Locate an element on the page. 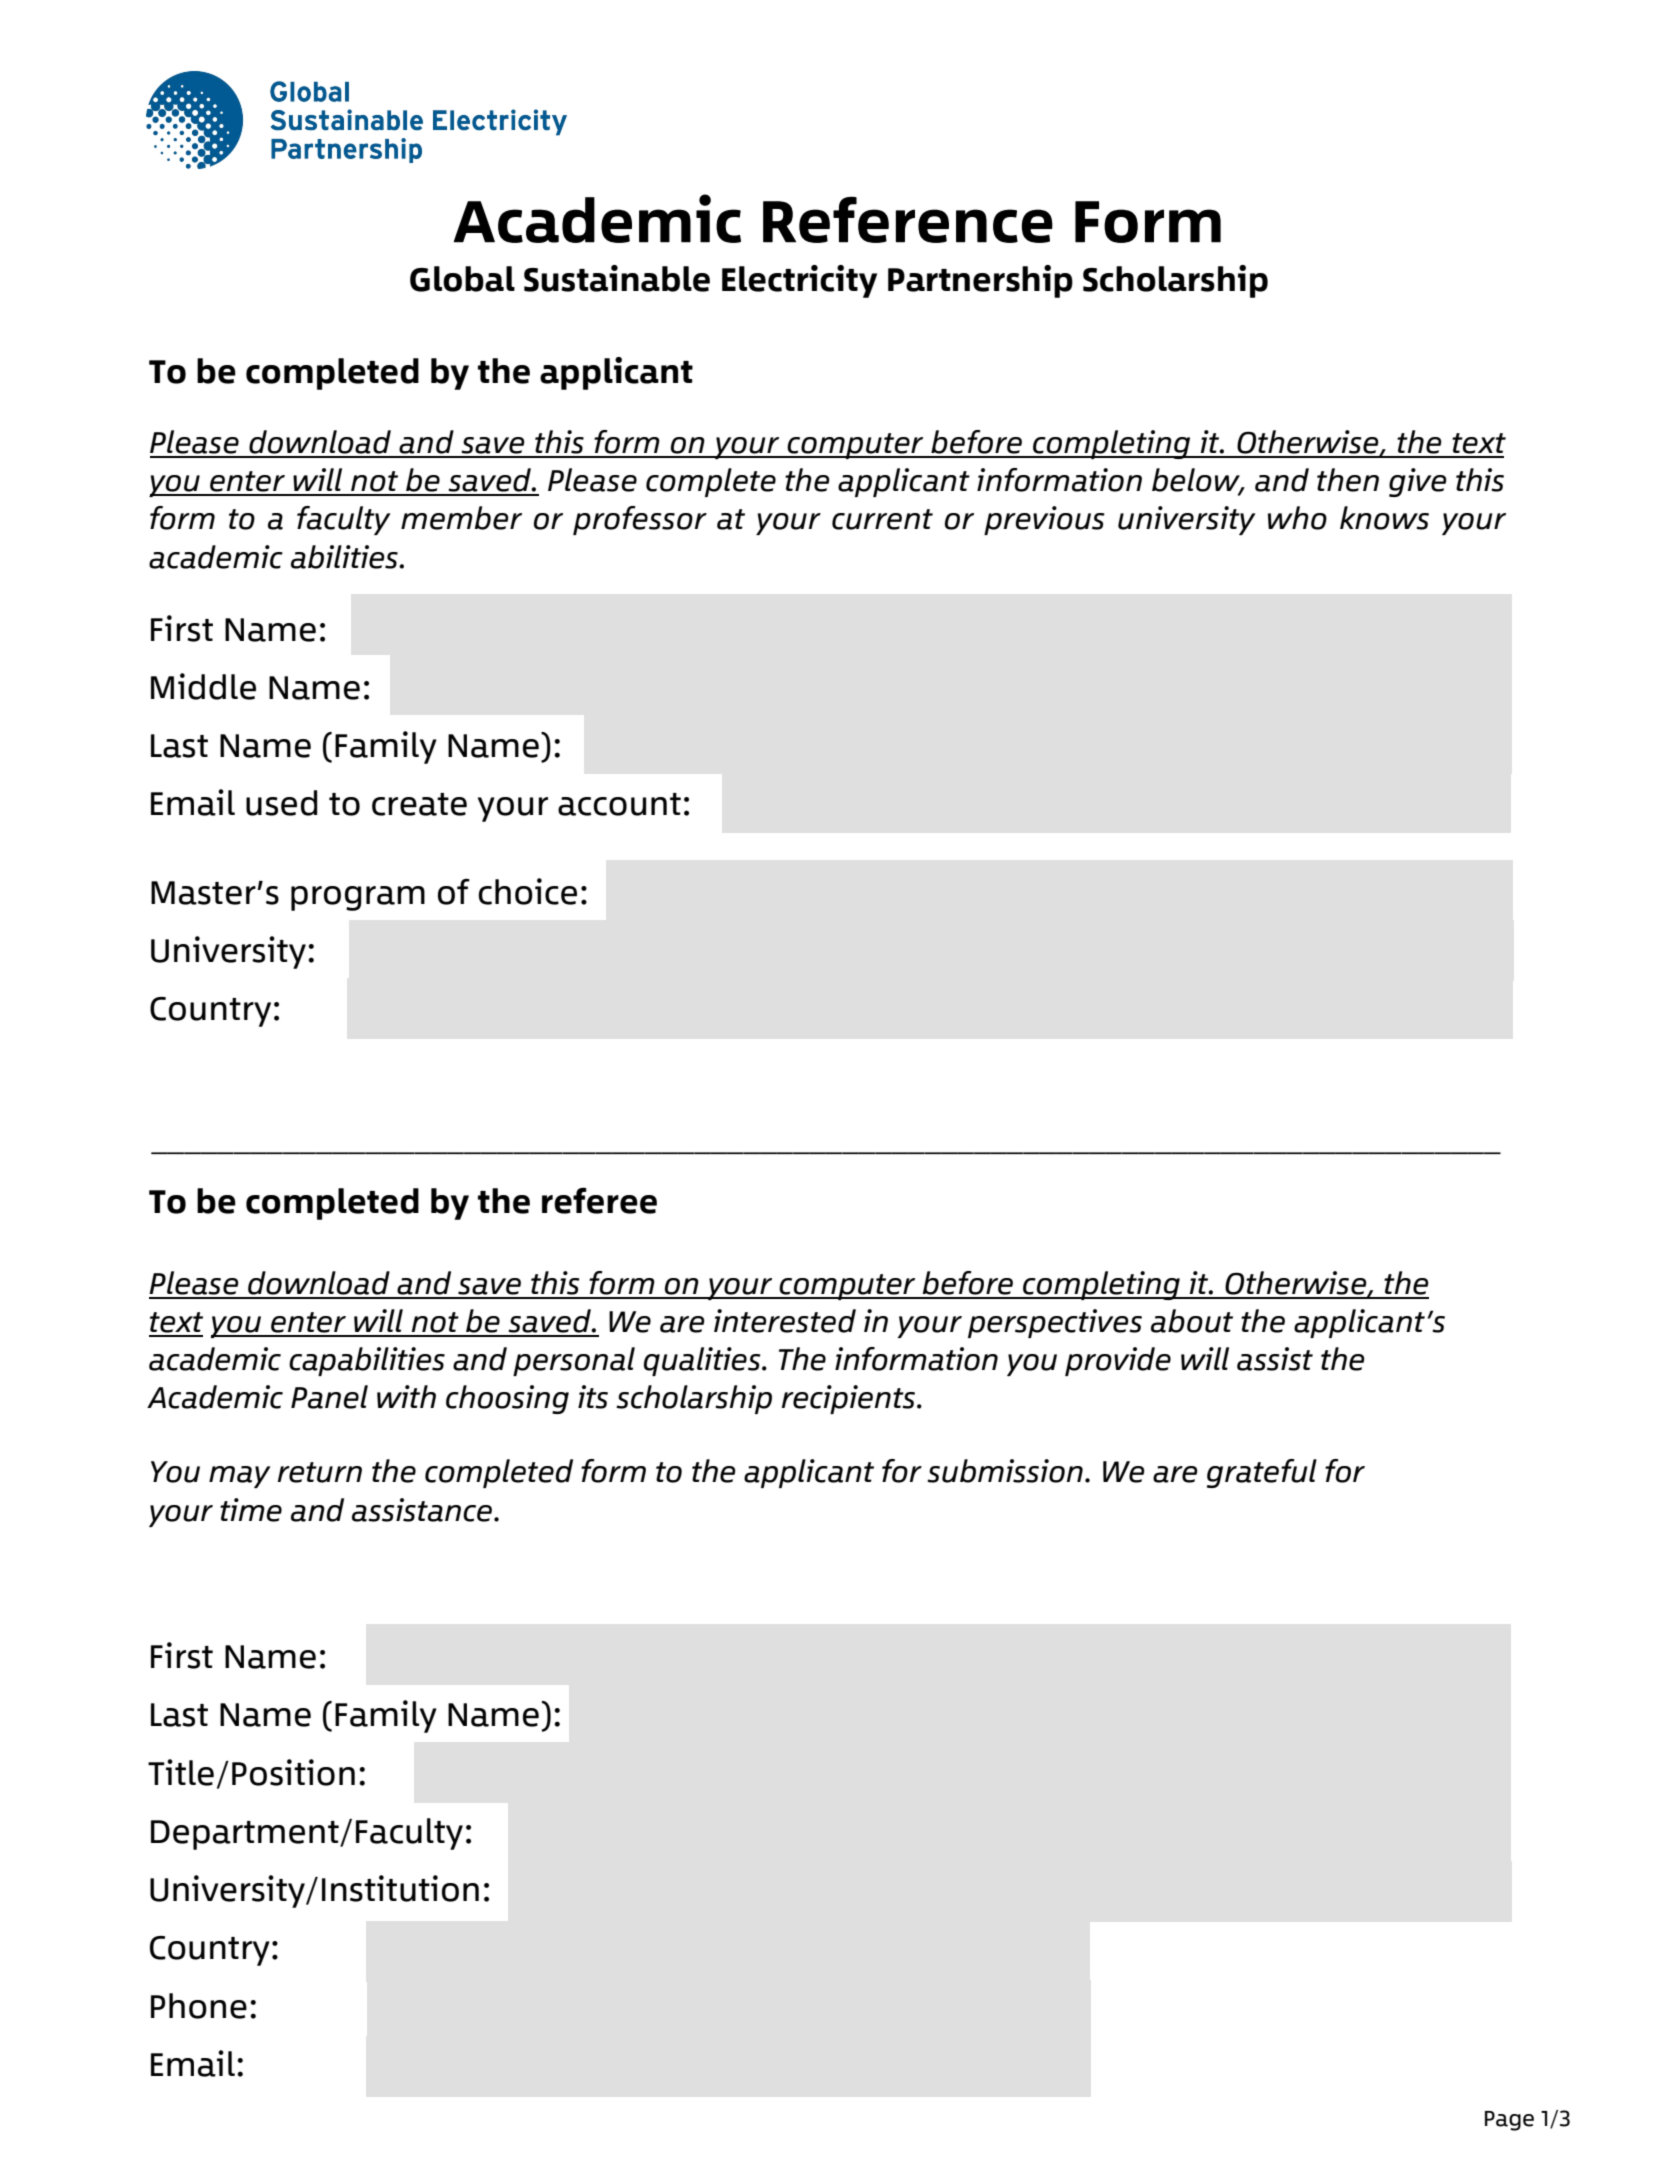  then is located at coordinates (1348, 480).
